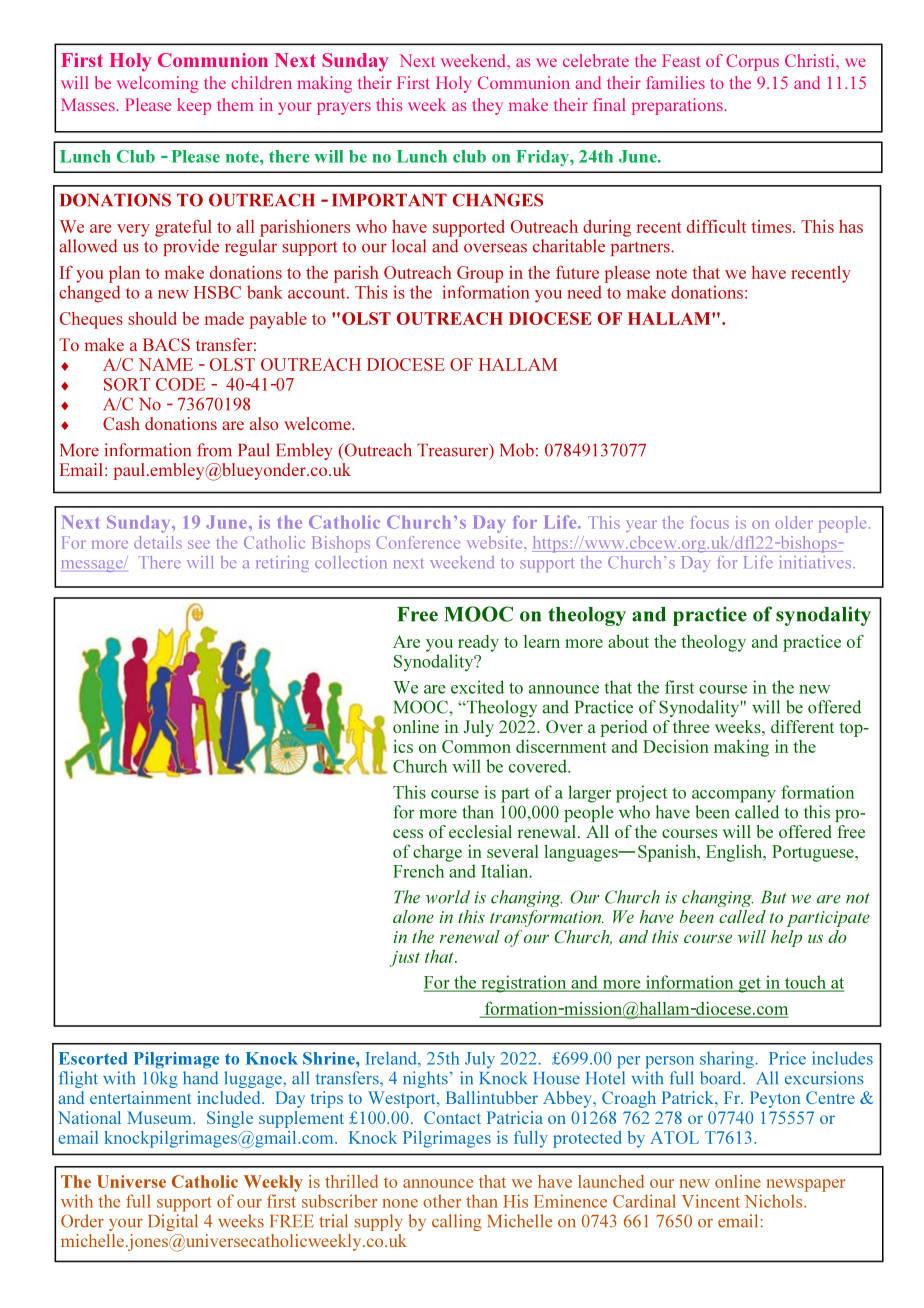 This screenshot has height=1308, width=924. I want to click on Corpus, so click(752, 62).
